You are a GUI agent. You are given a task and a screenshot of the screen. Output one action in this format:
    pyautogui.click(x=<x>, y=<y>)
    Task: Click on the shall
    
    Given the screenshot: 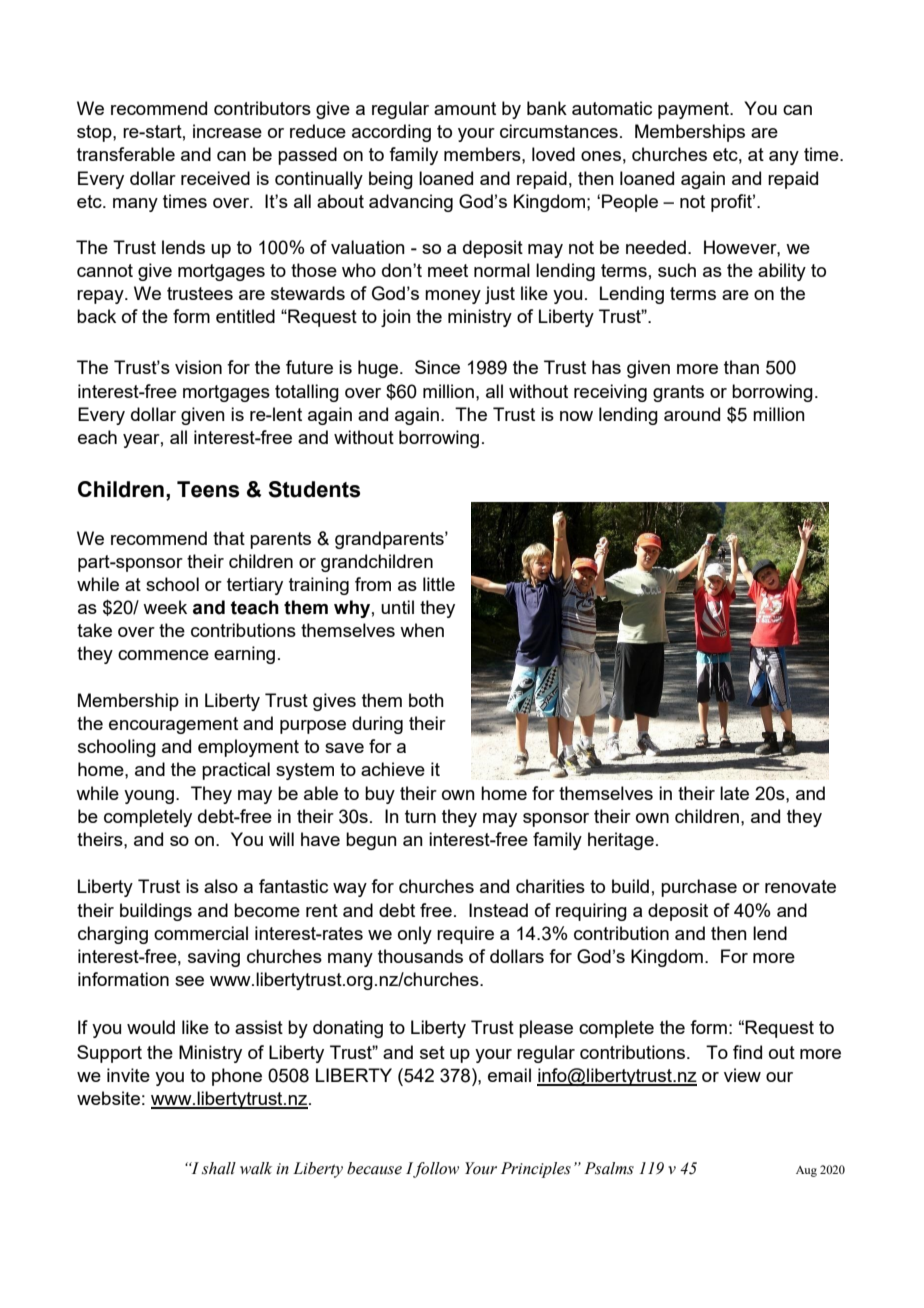 What is the action you would take?
    pyautogui.click(x=219, y=1168)
